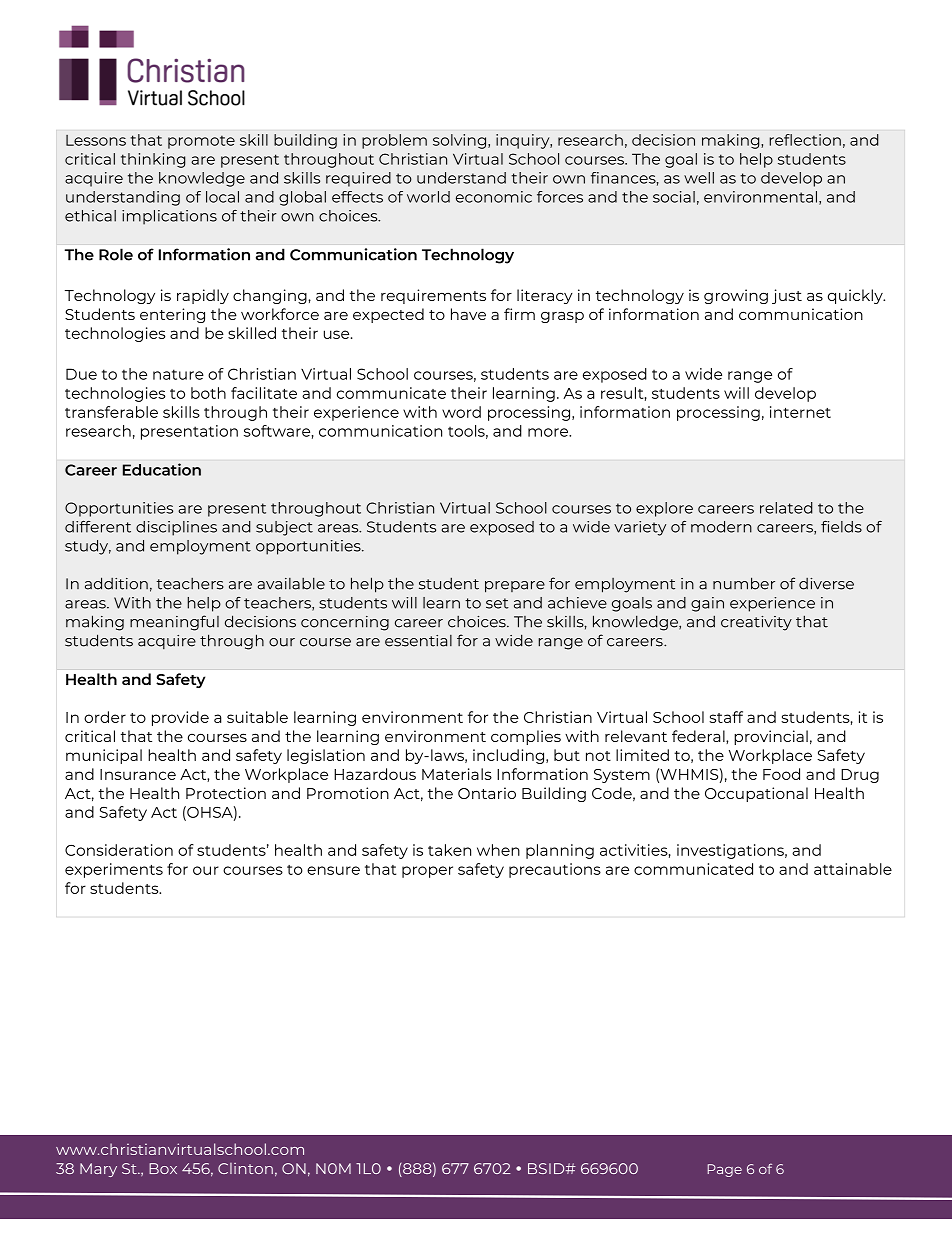 This screenshot has height=1233, width=952. I want to click on meaningful, so click(174, 623).
